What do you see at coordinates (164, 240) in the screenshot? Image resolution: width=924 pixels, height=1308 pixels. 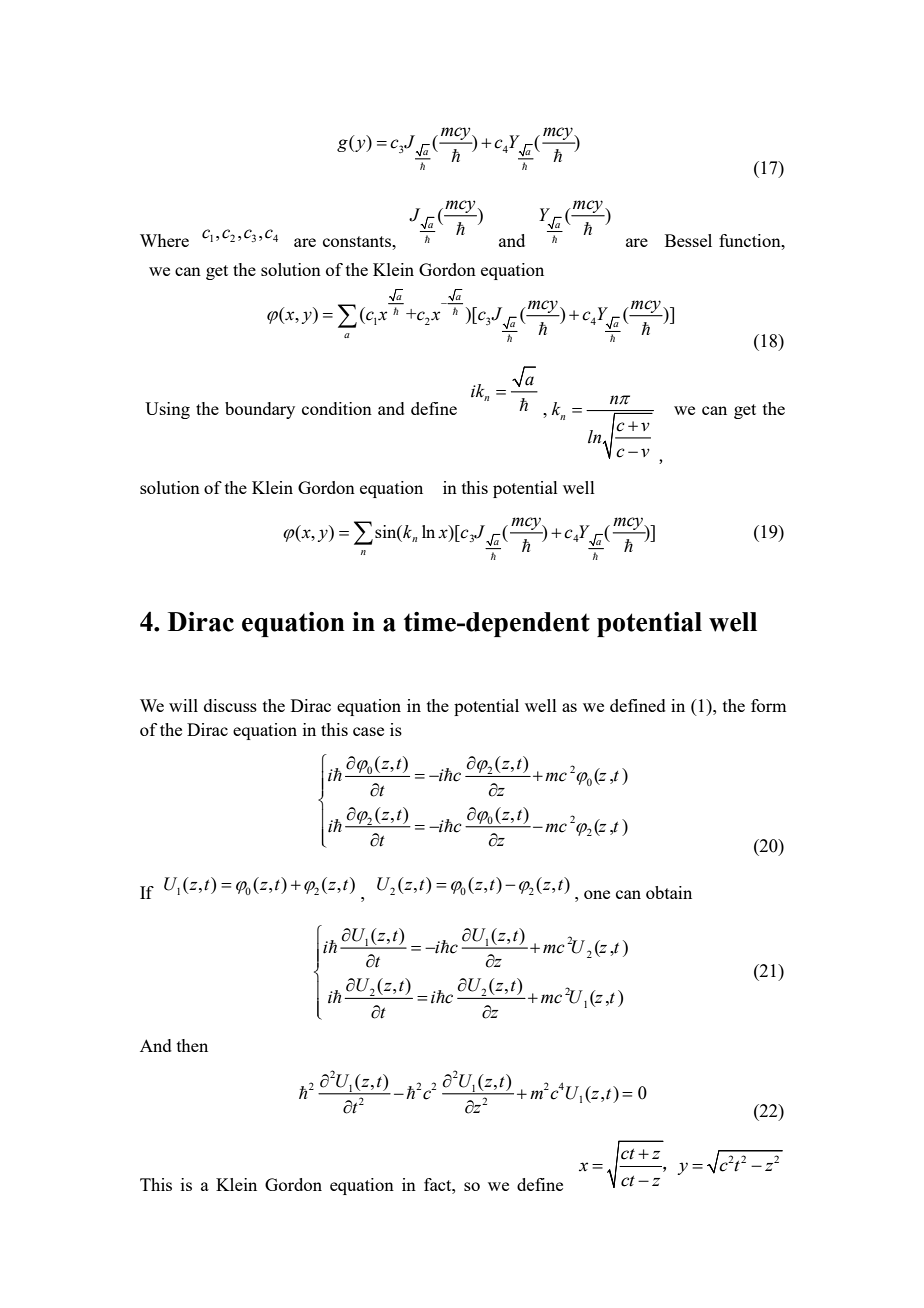 I see `Where` at bounding box center [164, 240].
